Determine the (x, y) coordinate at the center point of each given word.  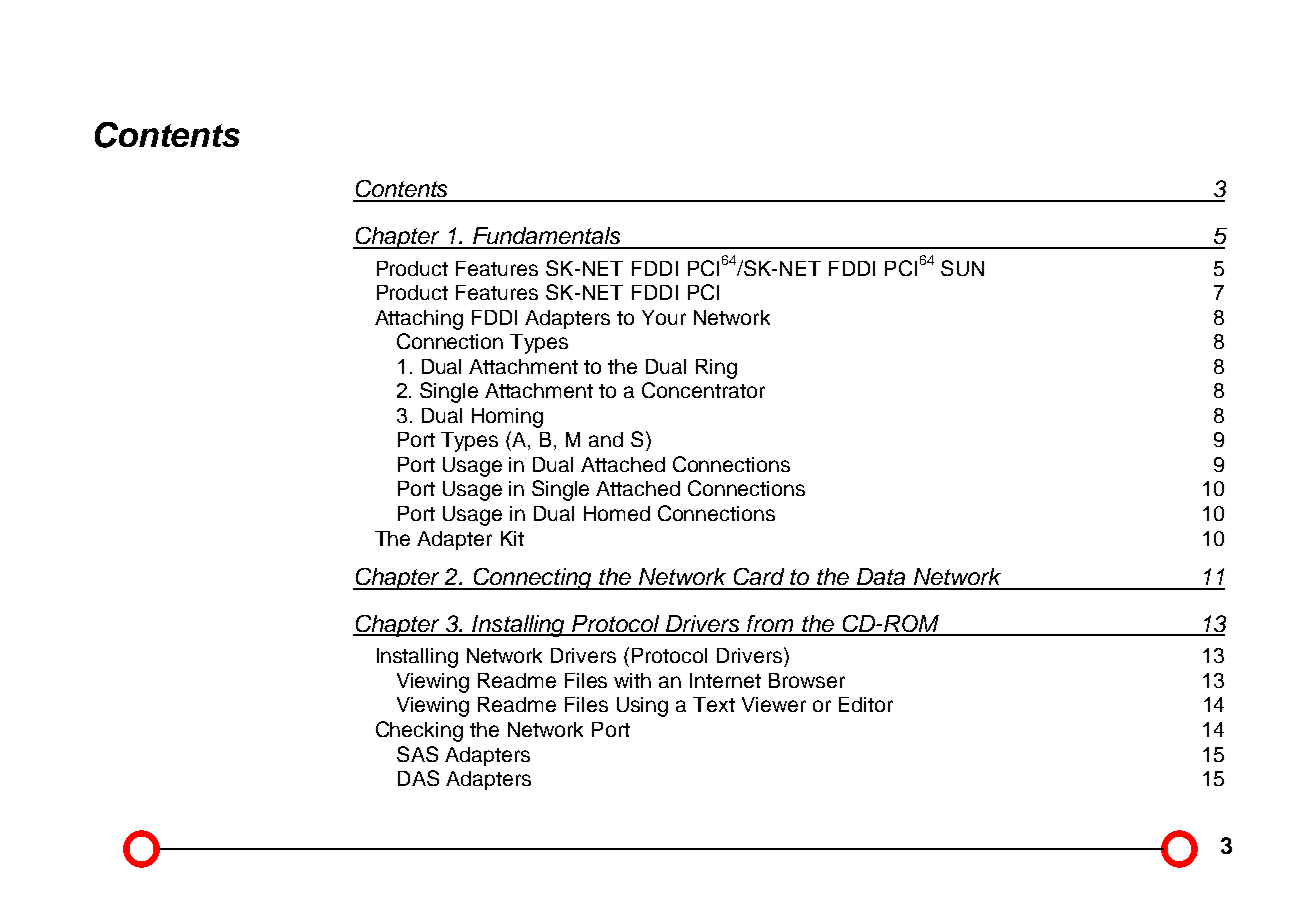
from (771, 625)
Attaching (419, 320)
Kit (512, 538)
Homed (617, 513)
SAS (417, 754)
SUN (962, 268)
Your (664, 317)
